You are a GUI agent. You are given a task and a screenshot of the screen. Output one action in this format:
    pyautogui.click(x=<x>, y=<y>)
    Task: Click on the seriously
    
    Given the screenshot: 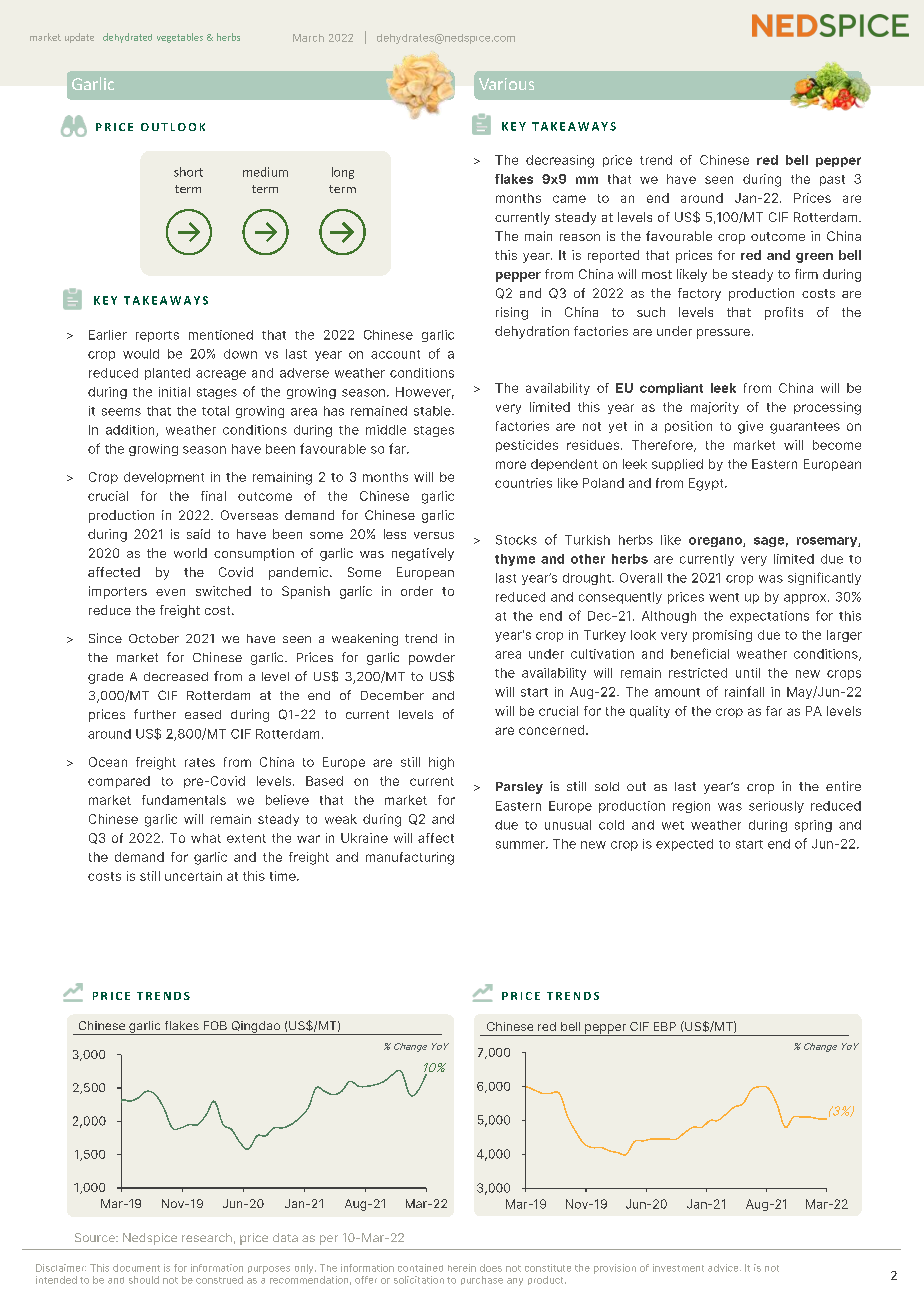 What is the action you would take?
    pyautogui.click(x=776, y=807)
